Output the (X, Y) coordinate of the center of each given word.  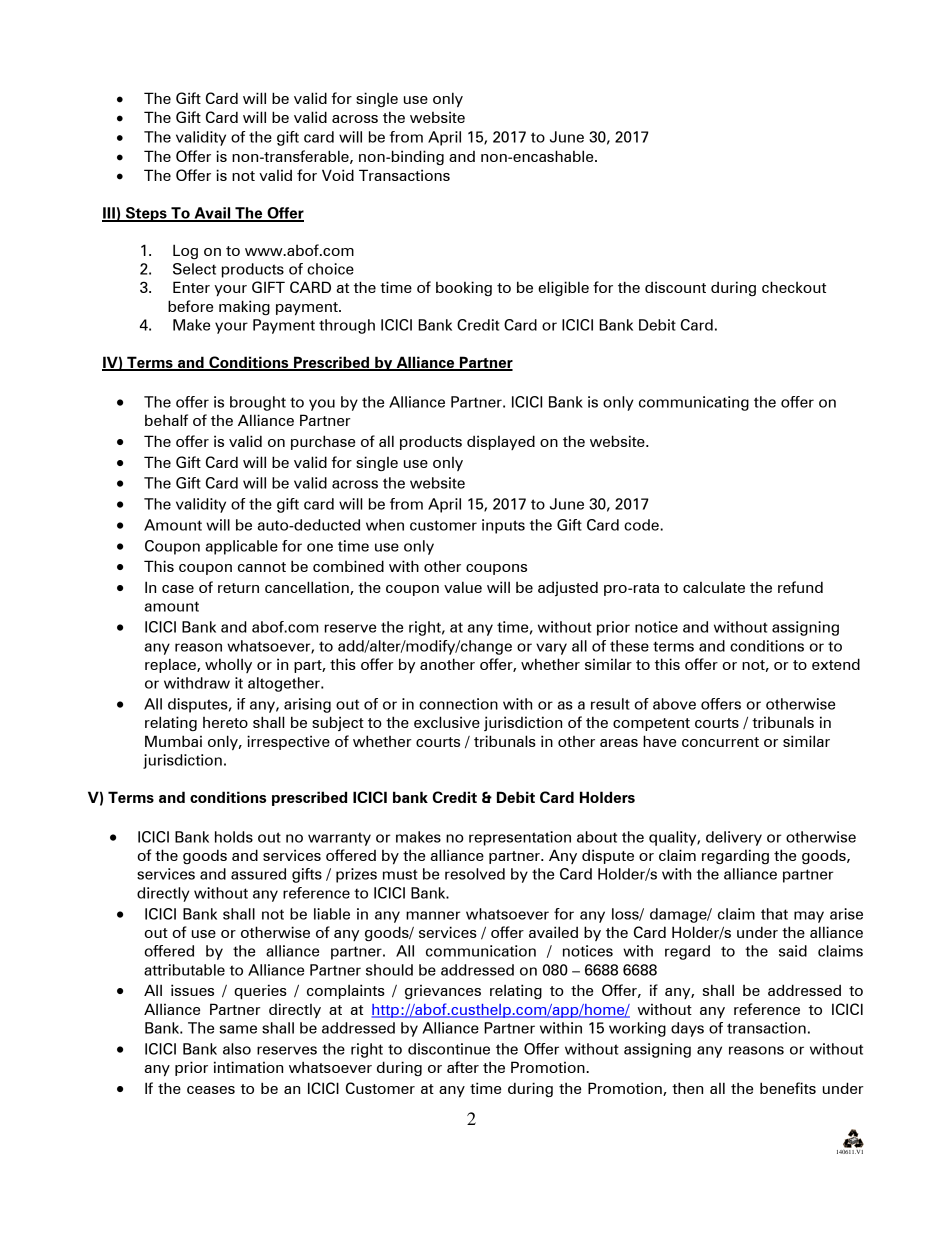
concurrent (720, 742)
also (237, 1049)
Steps (146, 214)
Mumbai (173, 741)
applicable (242, 547)
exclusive (447, 722)
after (463, 1067)
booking (464, 288)
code (642, 525)
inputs (503, 526)
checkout (794, 287)
